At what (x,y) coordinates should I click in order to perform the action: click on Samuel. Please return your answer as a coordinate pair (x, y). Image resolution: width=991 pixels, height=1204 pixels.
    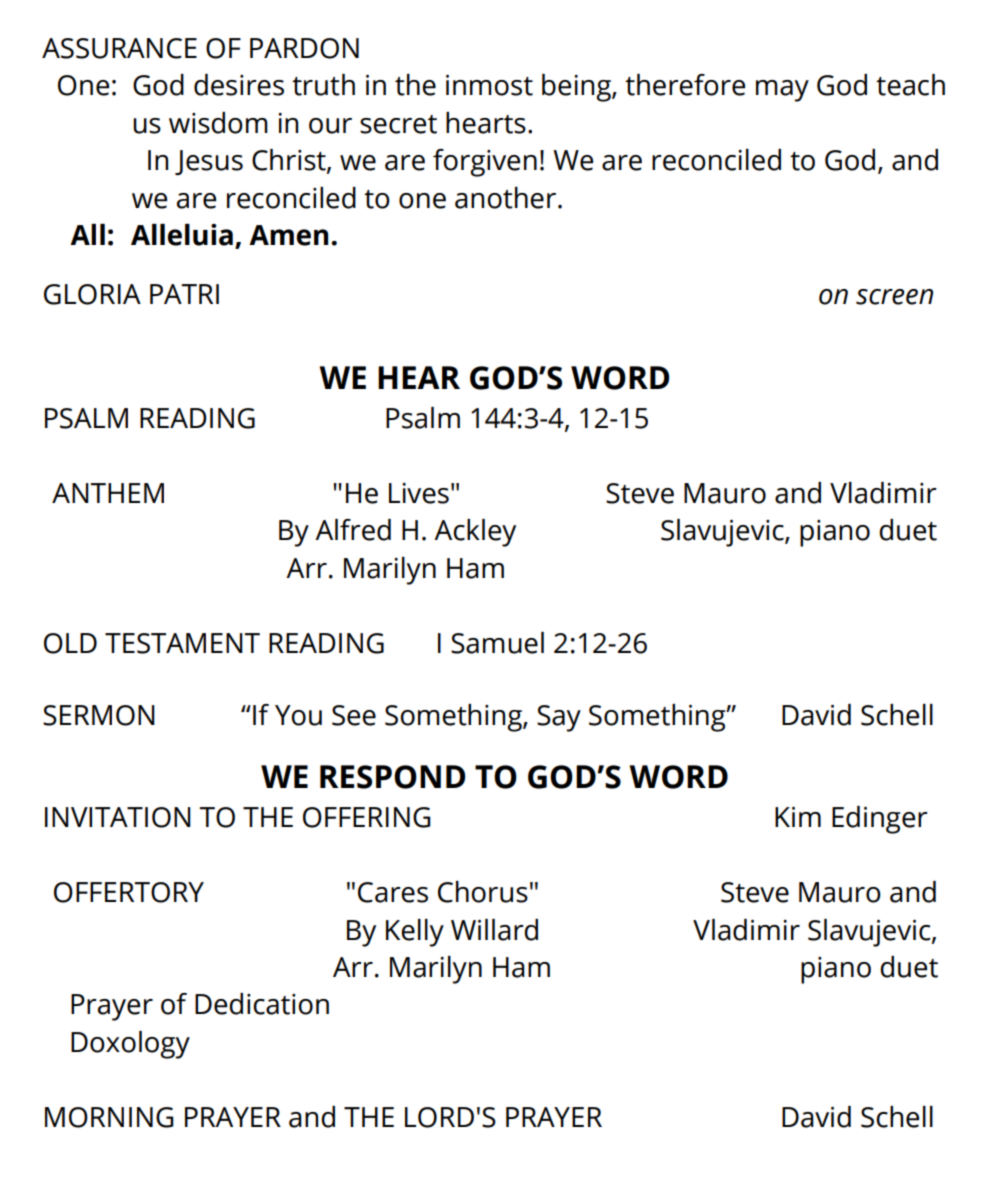
    Looking at the image, I should click on (497, 643).
